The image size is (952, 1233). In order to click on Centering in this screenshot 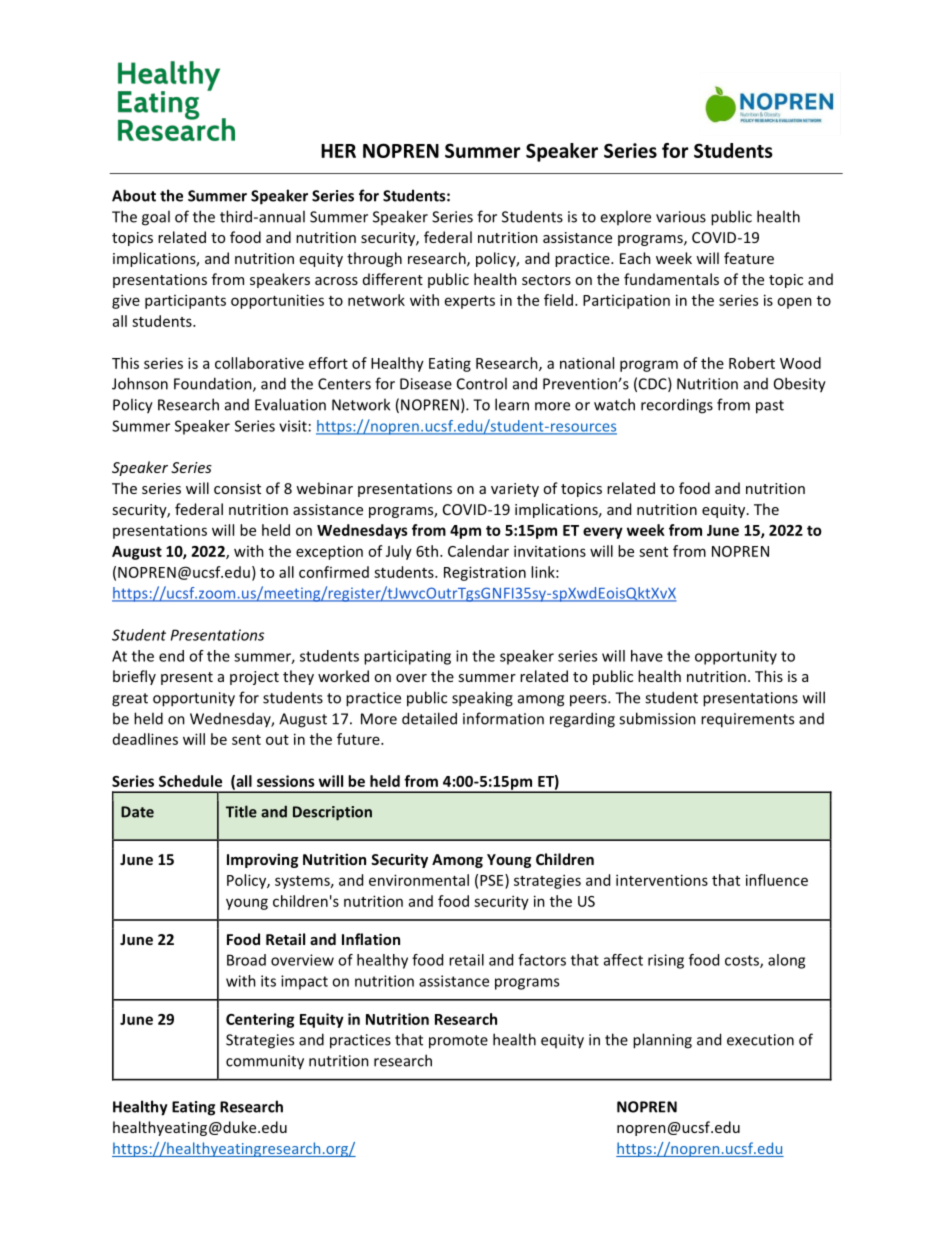, I will do `click(260, 1020)`.
